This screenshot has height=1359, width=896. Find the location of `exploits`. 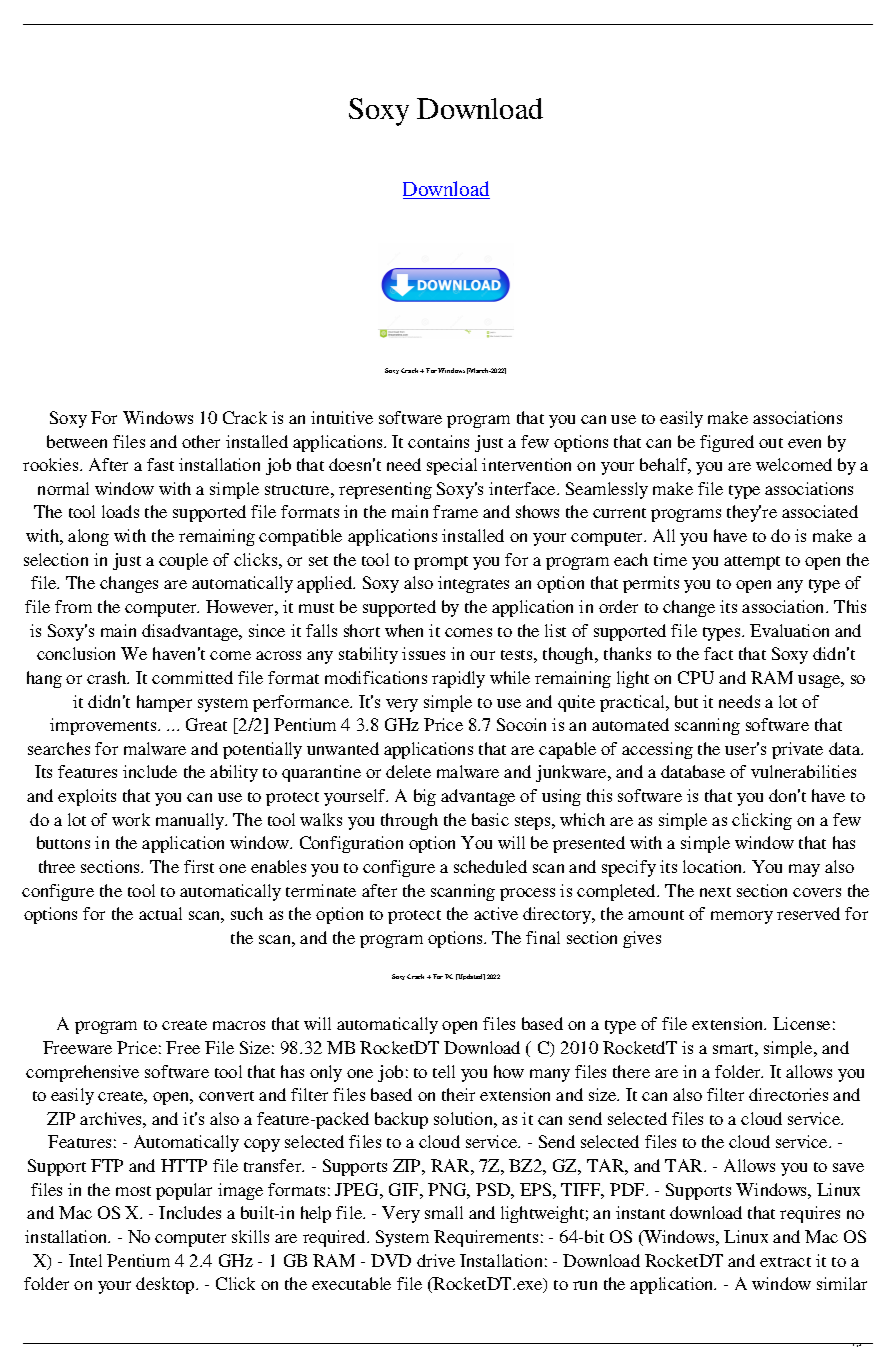

exploits is located at coordinates (87, 797).
